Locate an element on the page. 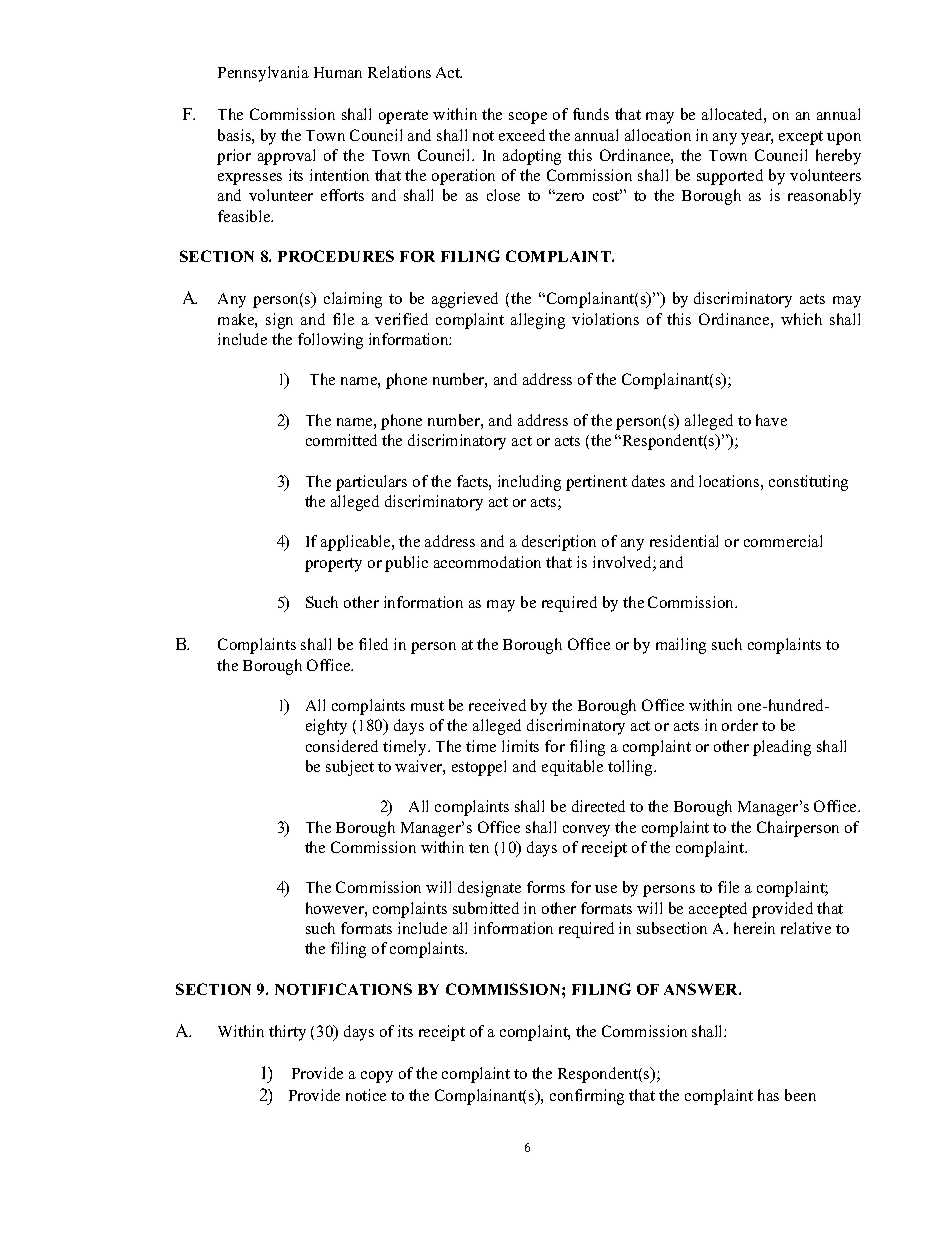 The width and height of the document is (952, 1233). confirming is located at coordinates (587, 1097).
